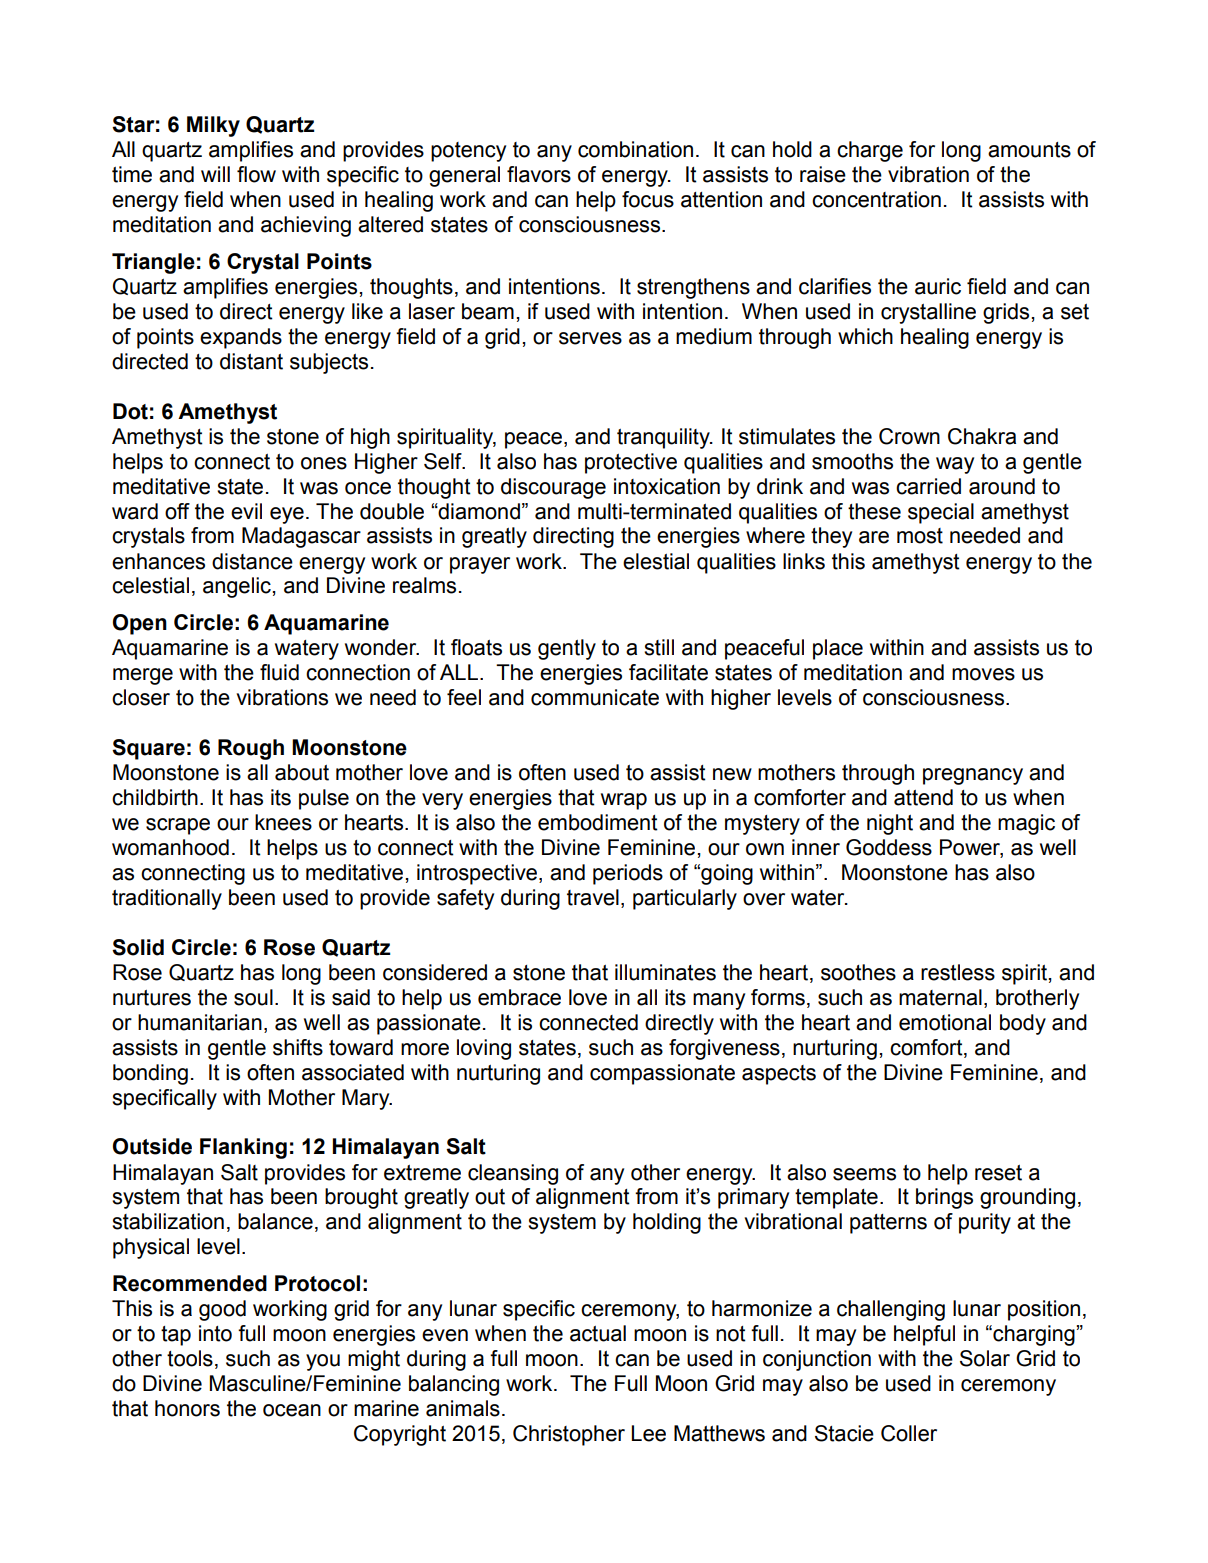 The height and width of the screenshot is (1563, 1208). Describe the element at coordinates (539, 174) in the screenshot. I see `flavors` at that location.
